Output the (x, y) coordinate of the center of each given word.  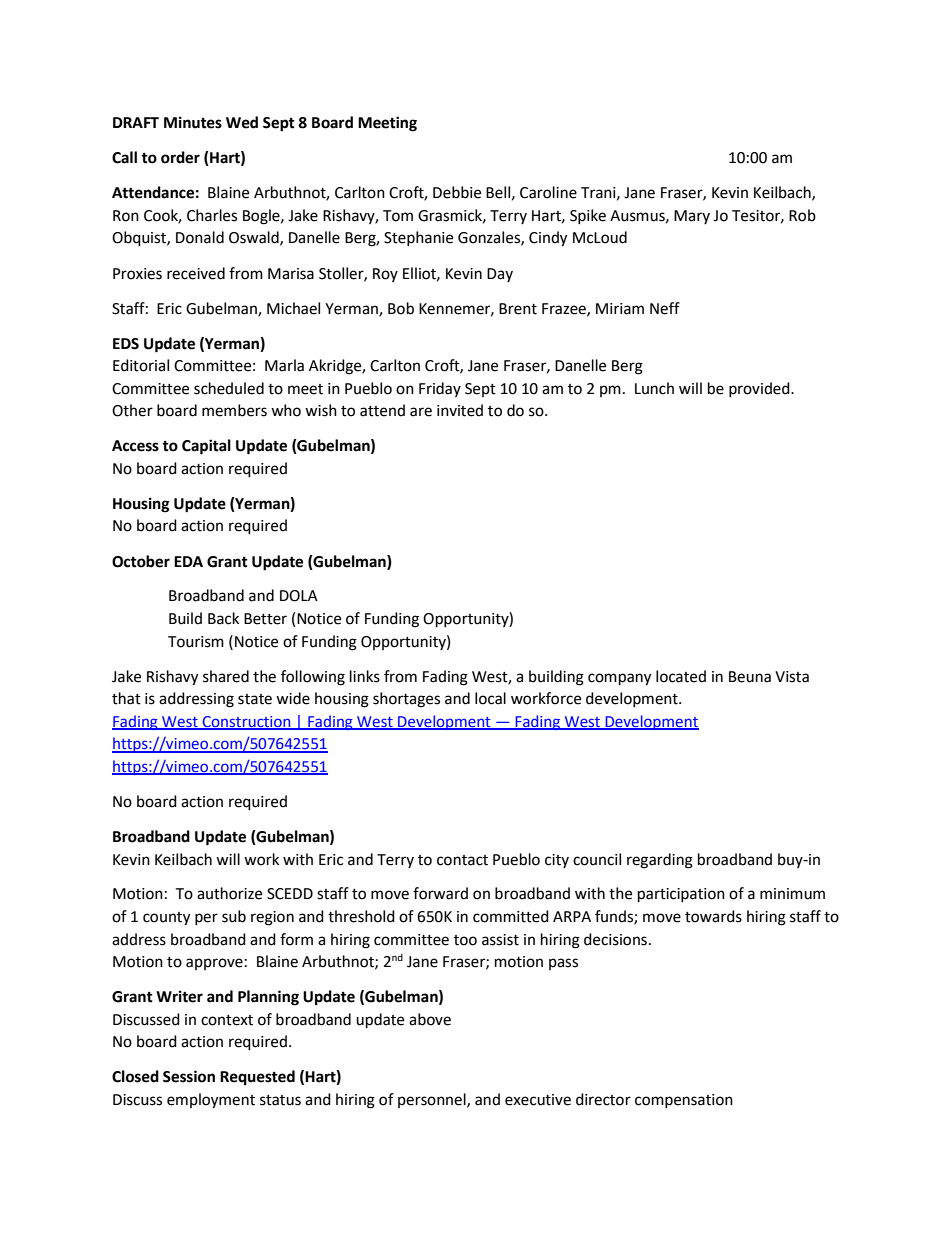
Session (189, 1076)
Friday (440, 389)
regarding (660, 861)
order (180, 157)
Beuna (750, 677)
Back (223, 618)
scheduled (229, 388)
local (490, 698)
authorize (229, 893)
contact (462, 860)
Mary (692, 217)
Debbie (457, 192)
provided (760, 389)
